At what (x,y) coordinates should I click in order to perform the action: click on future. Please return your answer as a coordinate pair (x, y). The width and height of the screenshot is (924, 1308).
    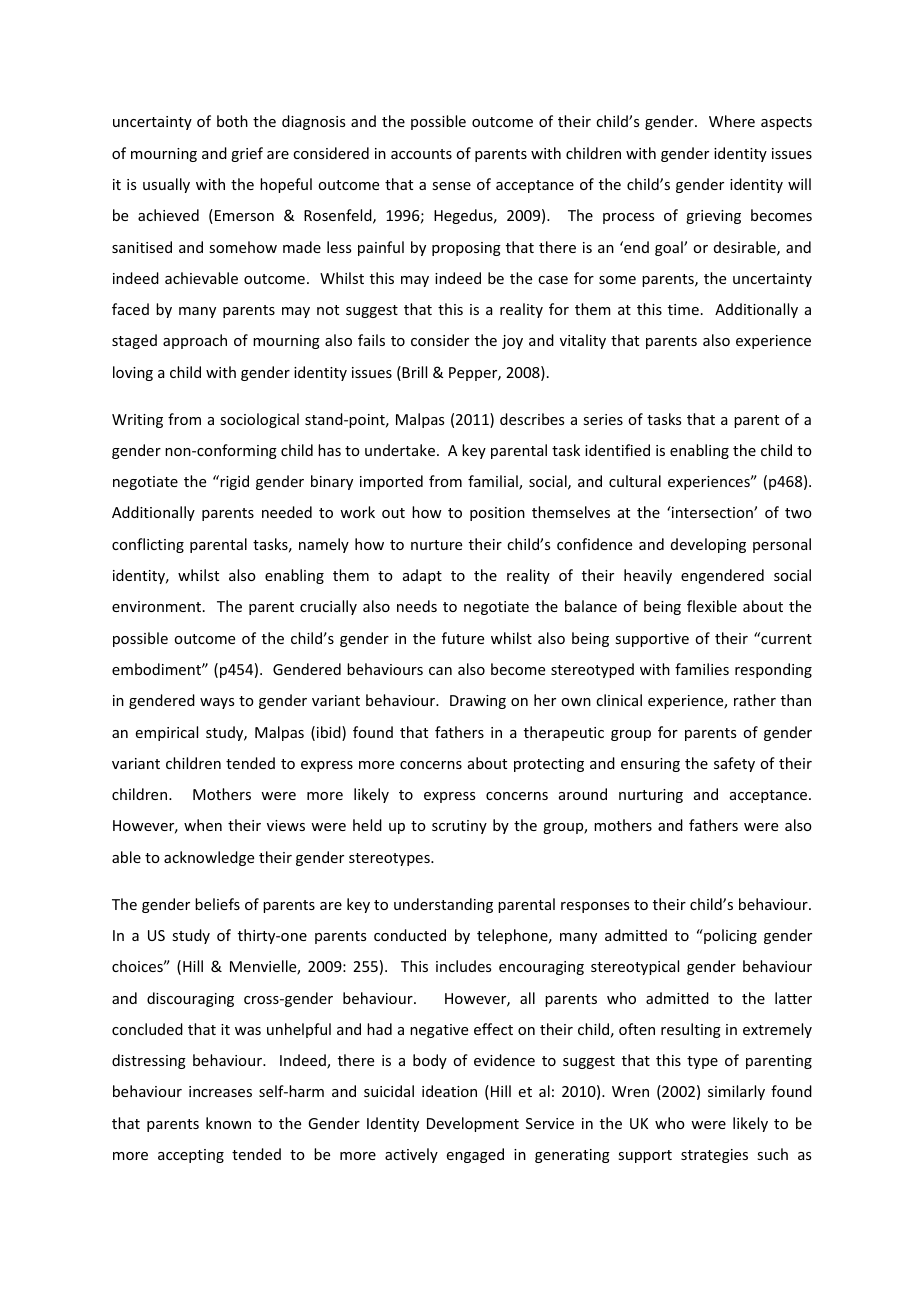
    Looking at the image, I should click on (463, 638).
